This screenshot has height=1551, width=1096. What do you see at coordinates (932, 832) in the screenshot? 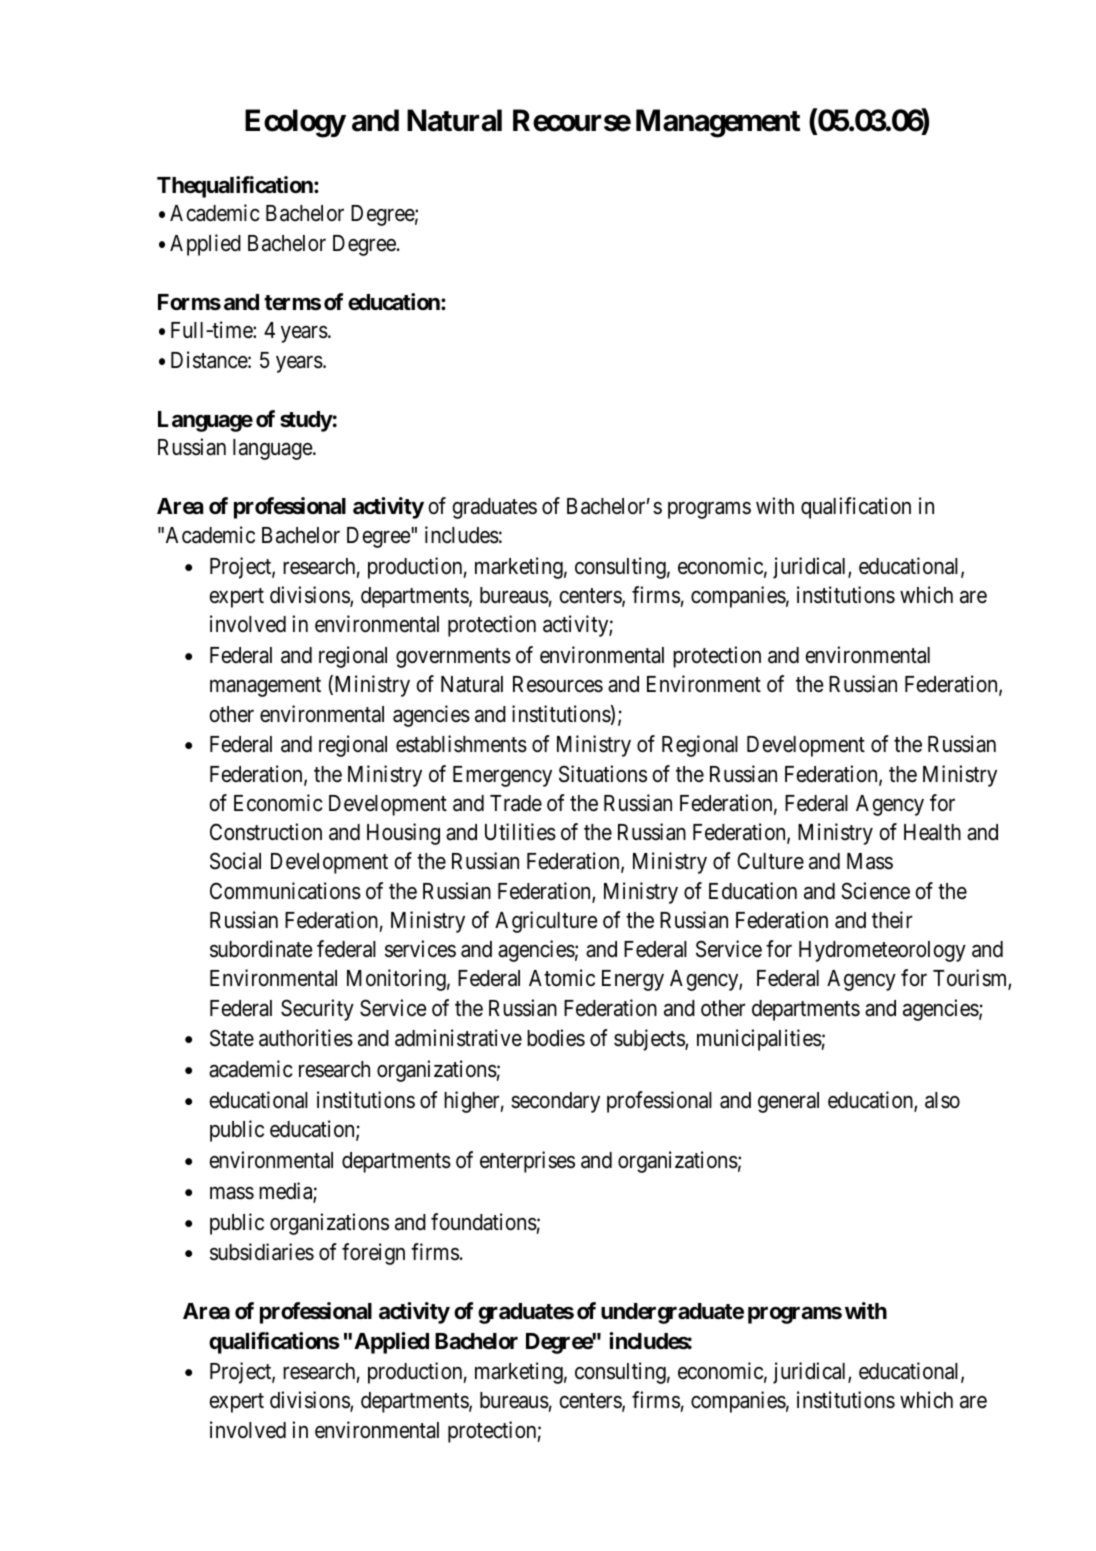
I see `Health` at bounding box center [932, 832].
